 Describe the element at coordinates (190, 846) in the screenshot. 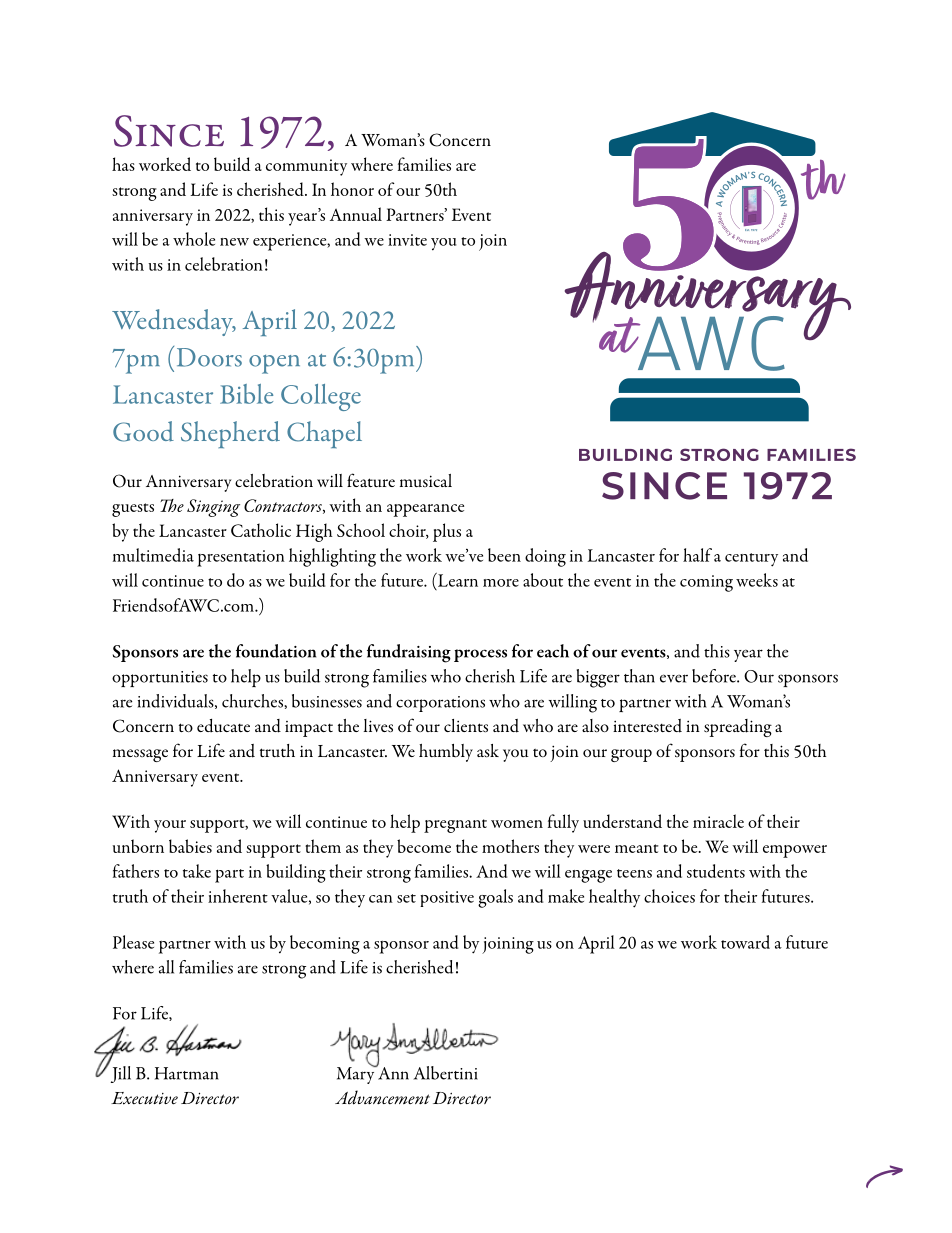

I see `babies` at that location.
